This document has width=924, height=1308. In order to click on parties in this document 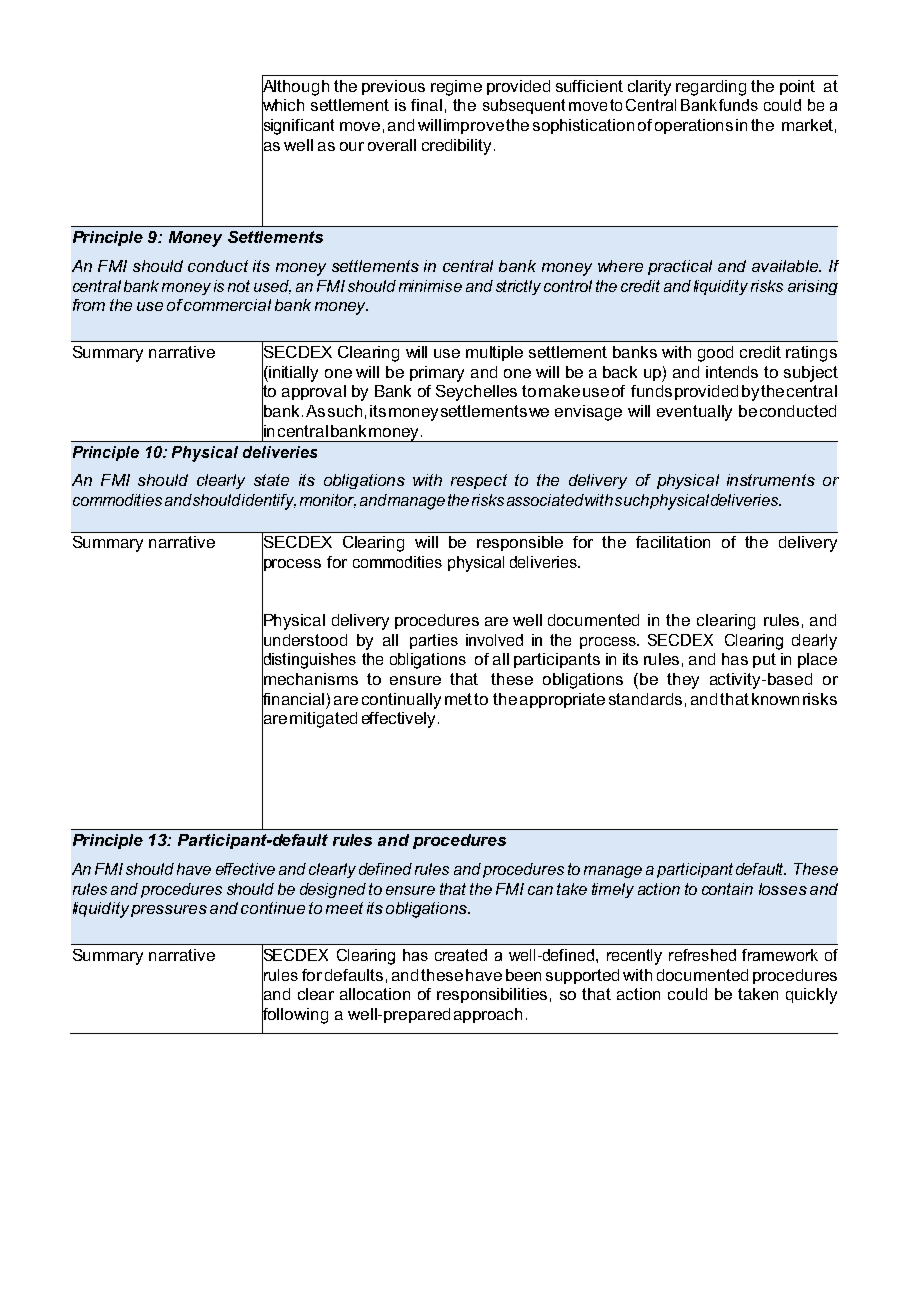, I will do `click(434, 641)`.
